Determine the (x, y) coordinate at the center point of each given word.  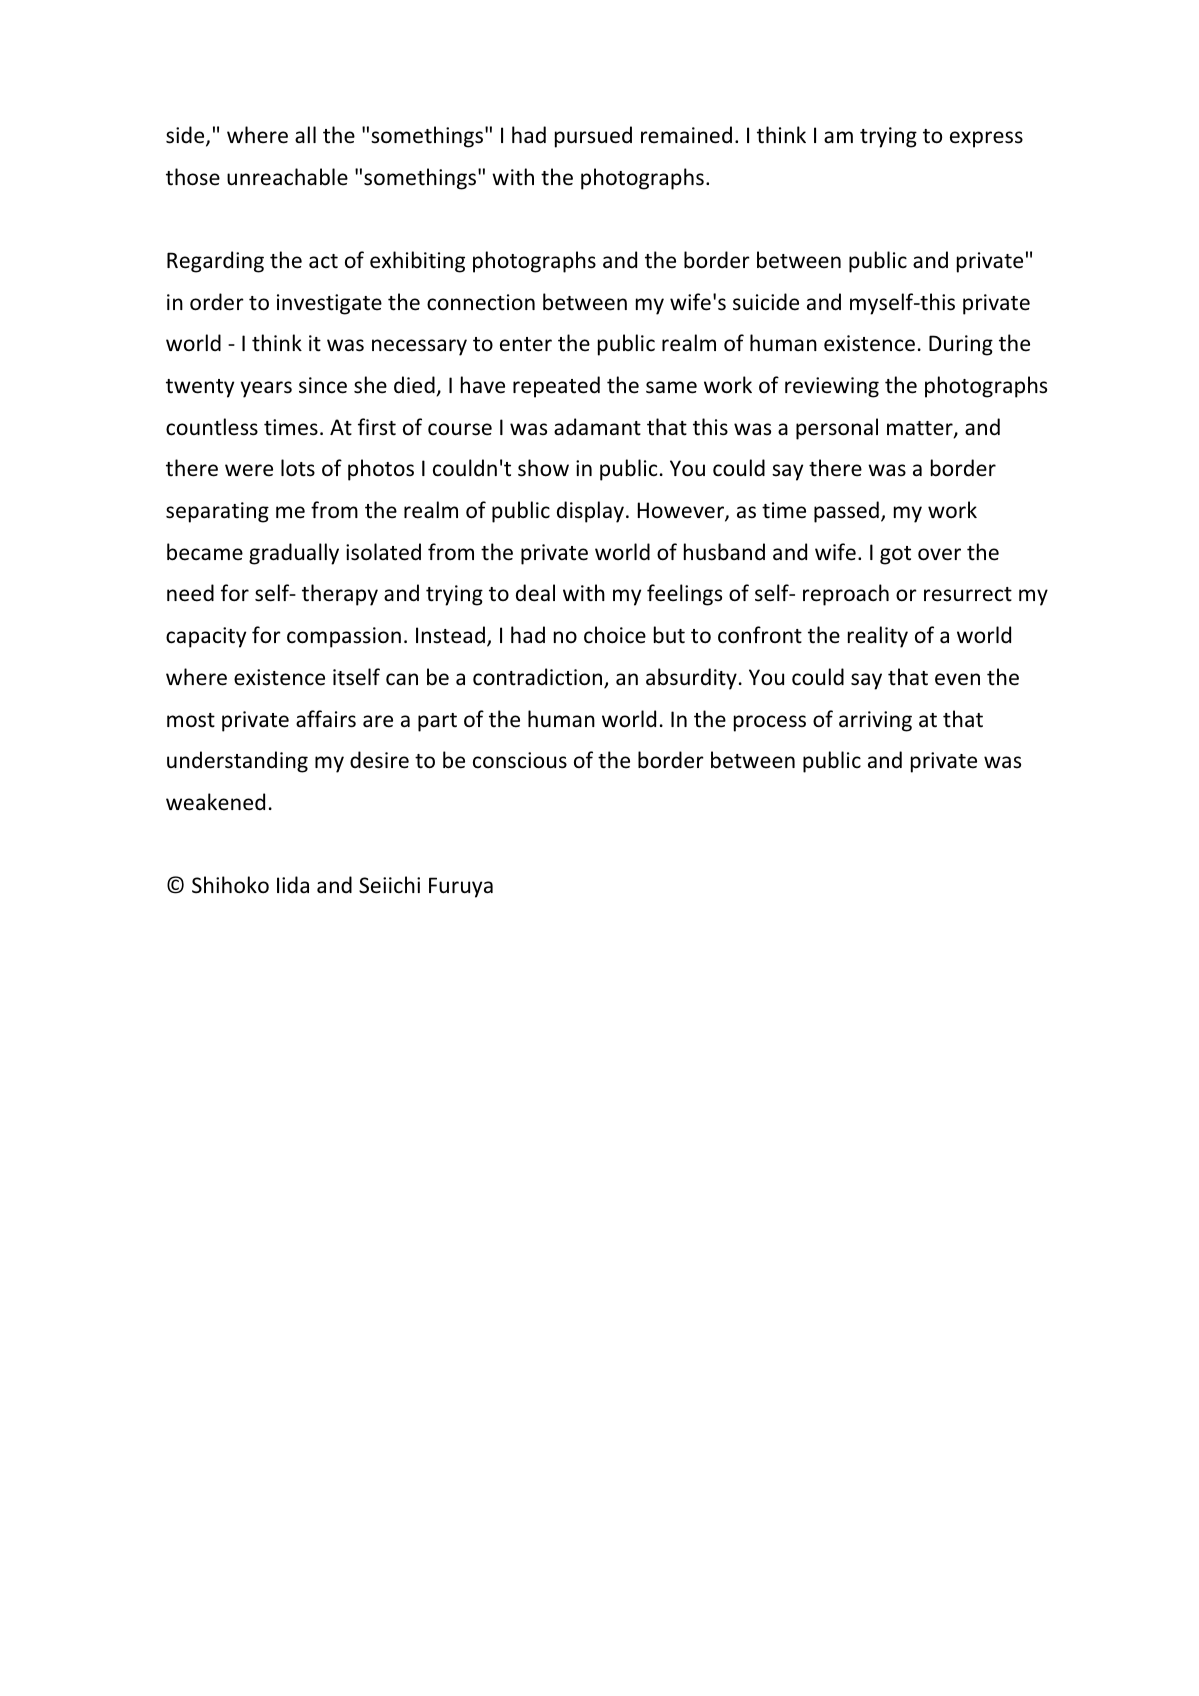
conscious (520, 760)
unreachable (287, 177)
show (543, 468)
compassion (344, 637)
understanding (237, 762)
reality (878, 637)
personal (837, 429)
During (961, 345)
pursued (593, 137)
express (986, 139)
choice (615, 635)
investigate (329, 304)
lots (298, 468)
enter (526, 344)
